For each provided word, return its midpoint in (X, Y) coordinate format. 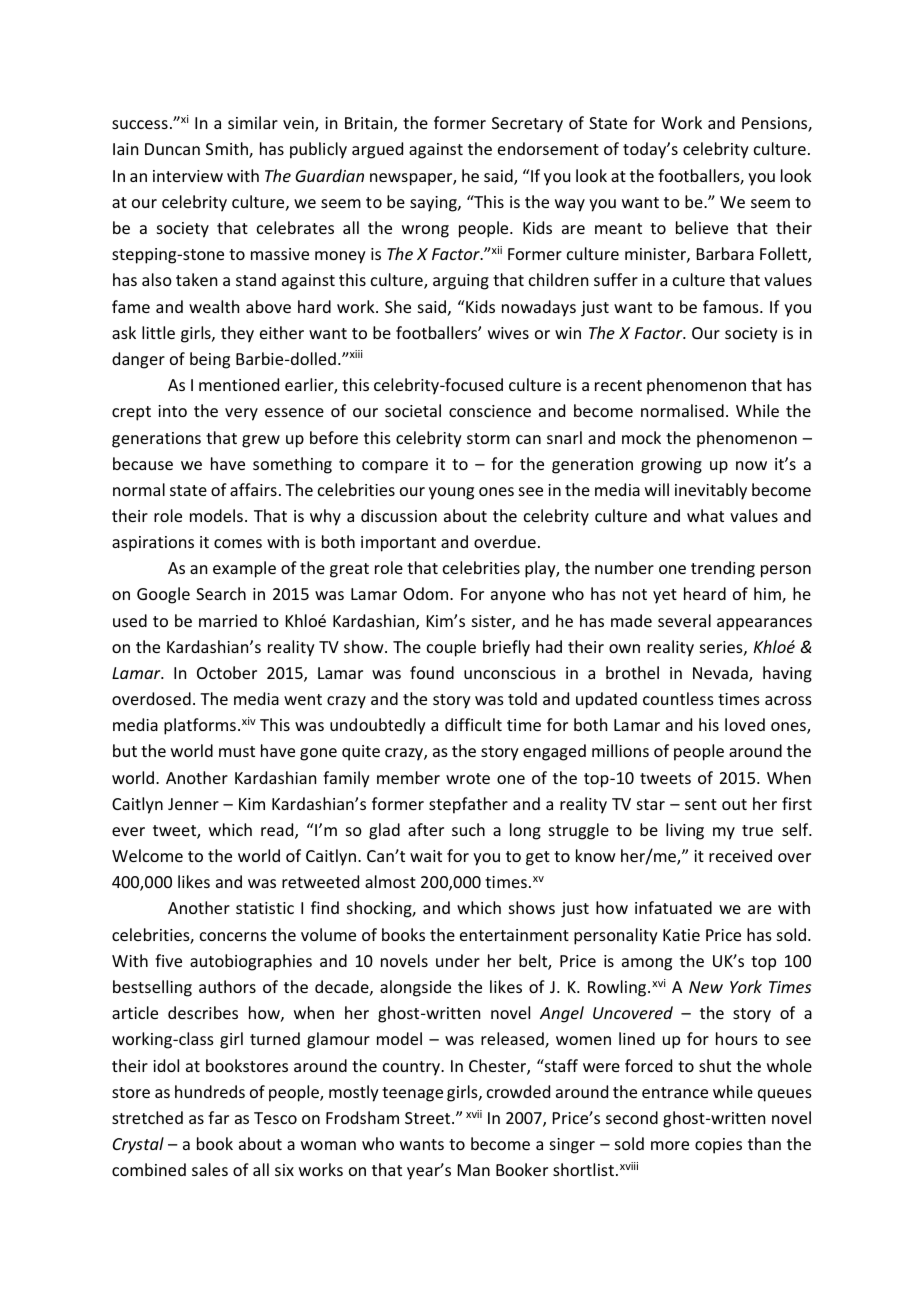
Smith (228, 150)
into (172, 411)
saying (434, 204)
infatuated (673, 907)
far (218, 1117)
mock (641, 437)
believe (702, 227)
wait (426, 856)
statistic (265, 908)
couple (451, 648)
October (227, 672)
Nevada (721, 674)
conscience (490, 411)
